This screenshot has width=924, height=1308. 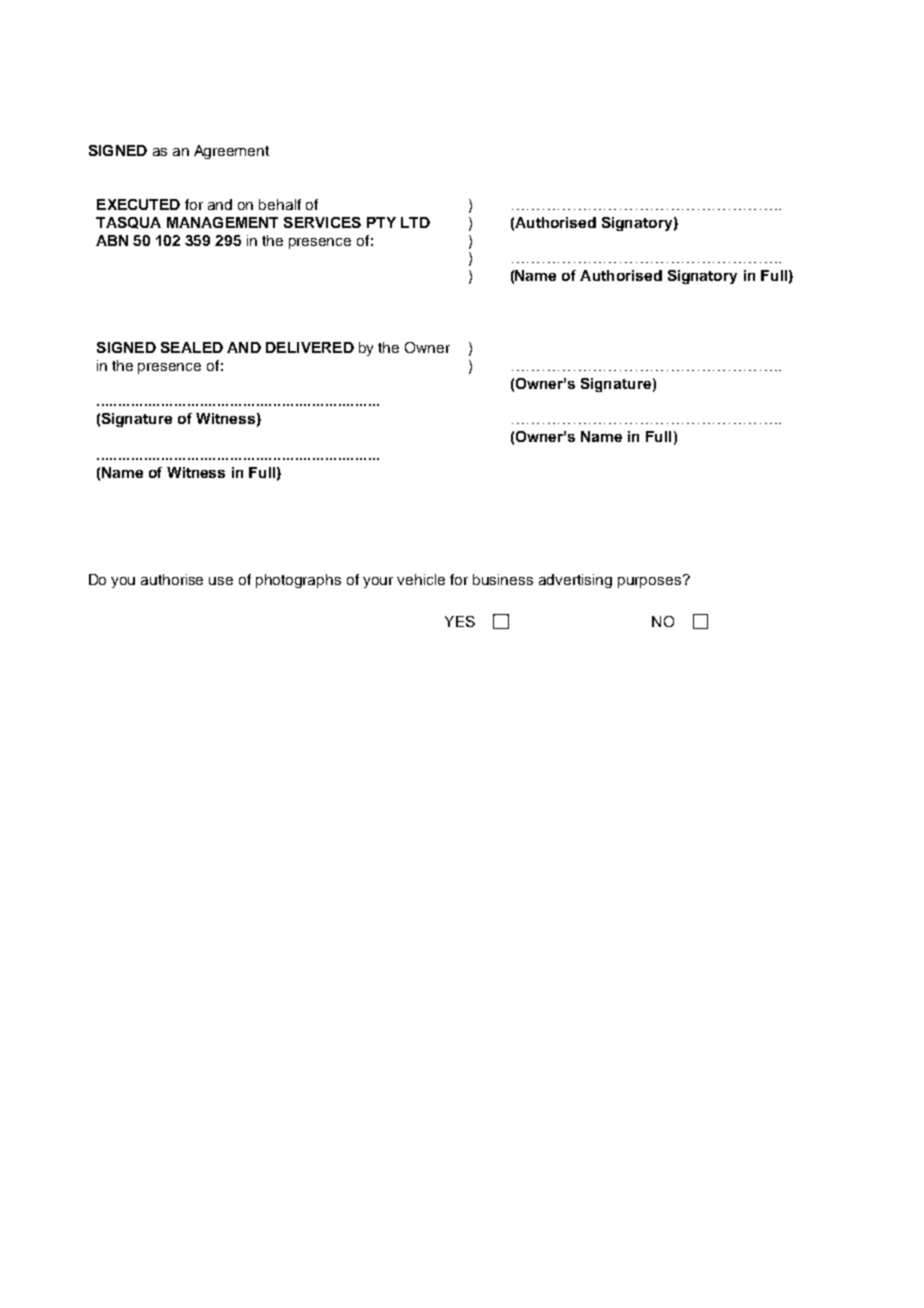 What do you see at coordinates (381, 222) in the screenshot?
I see `PTY` at bounding box center [381, 222].
